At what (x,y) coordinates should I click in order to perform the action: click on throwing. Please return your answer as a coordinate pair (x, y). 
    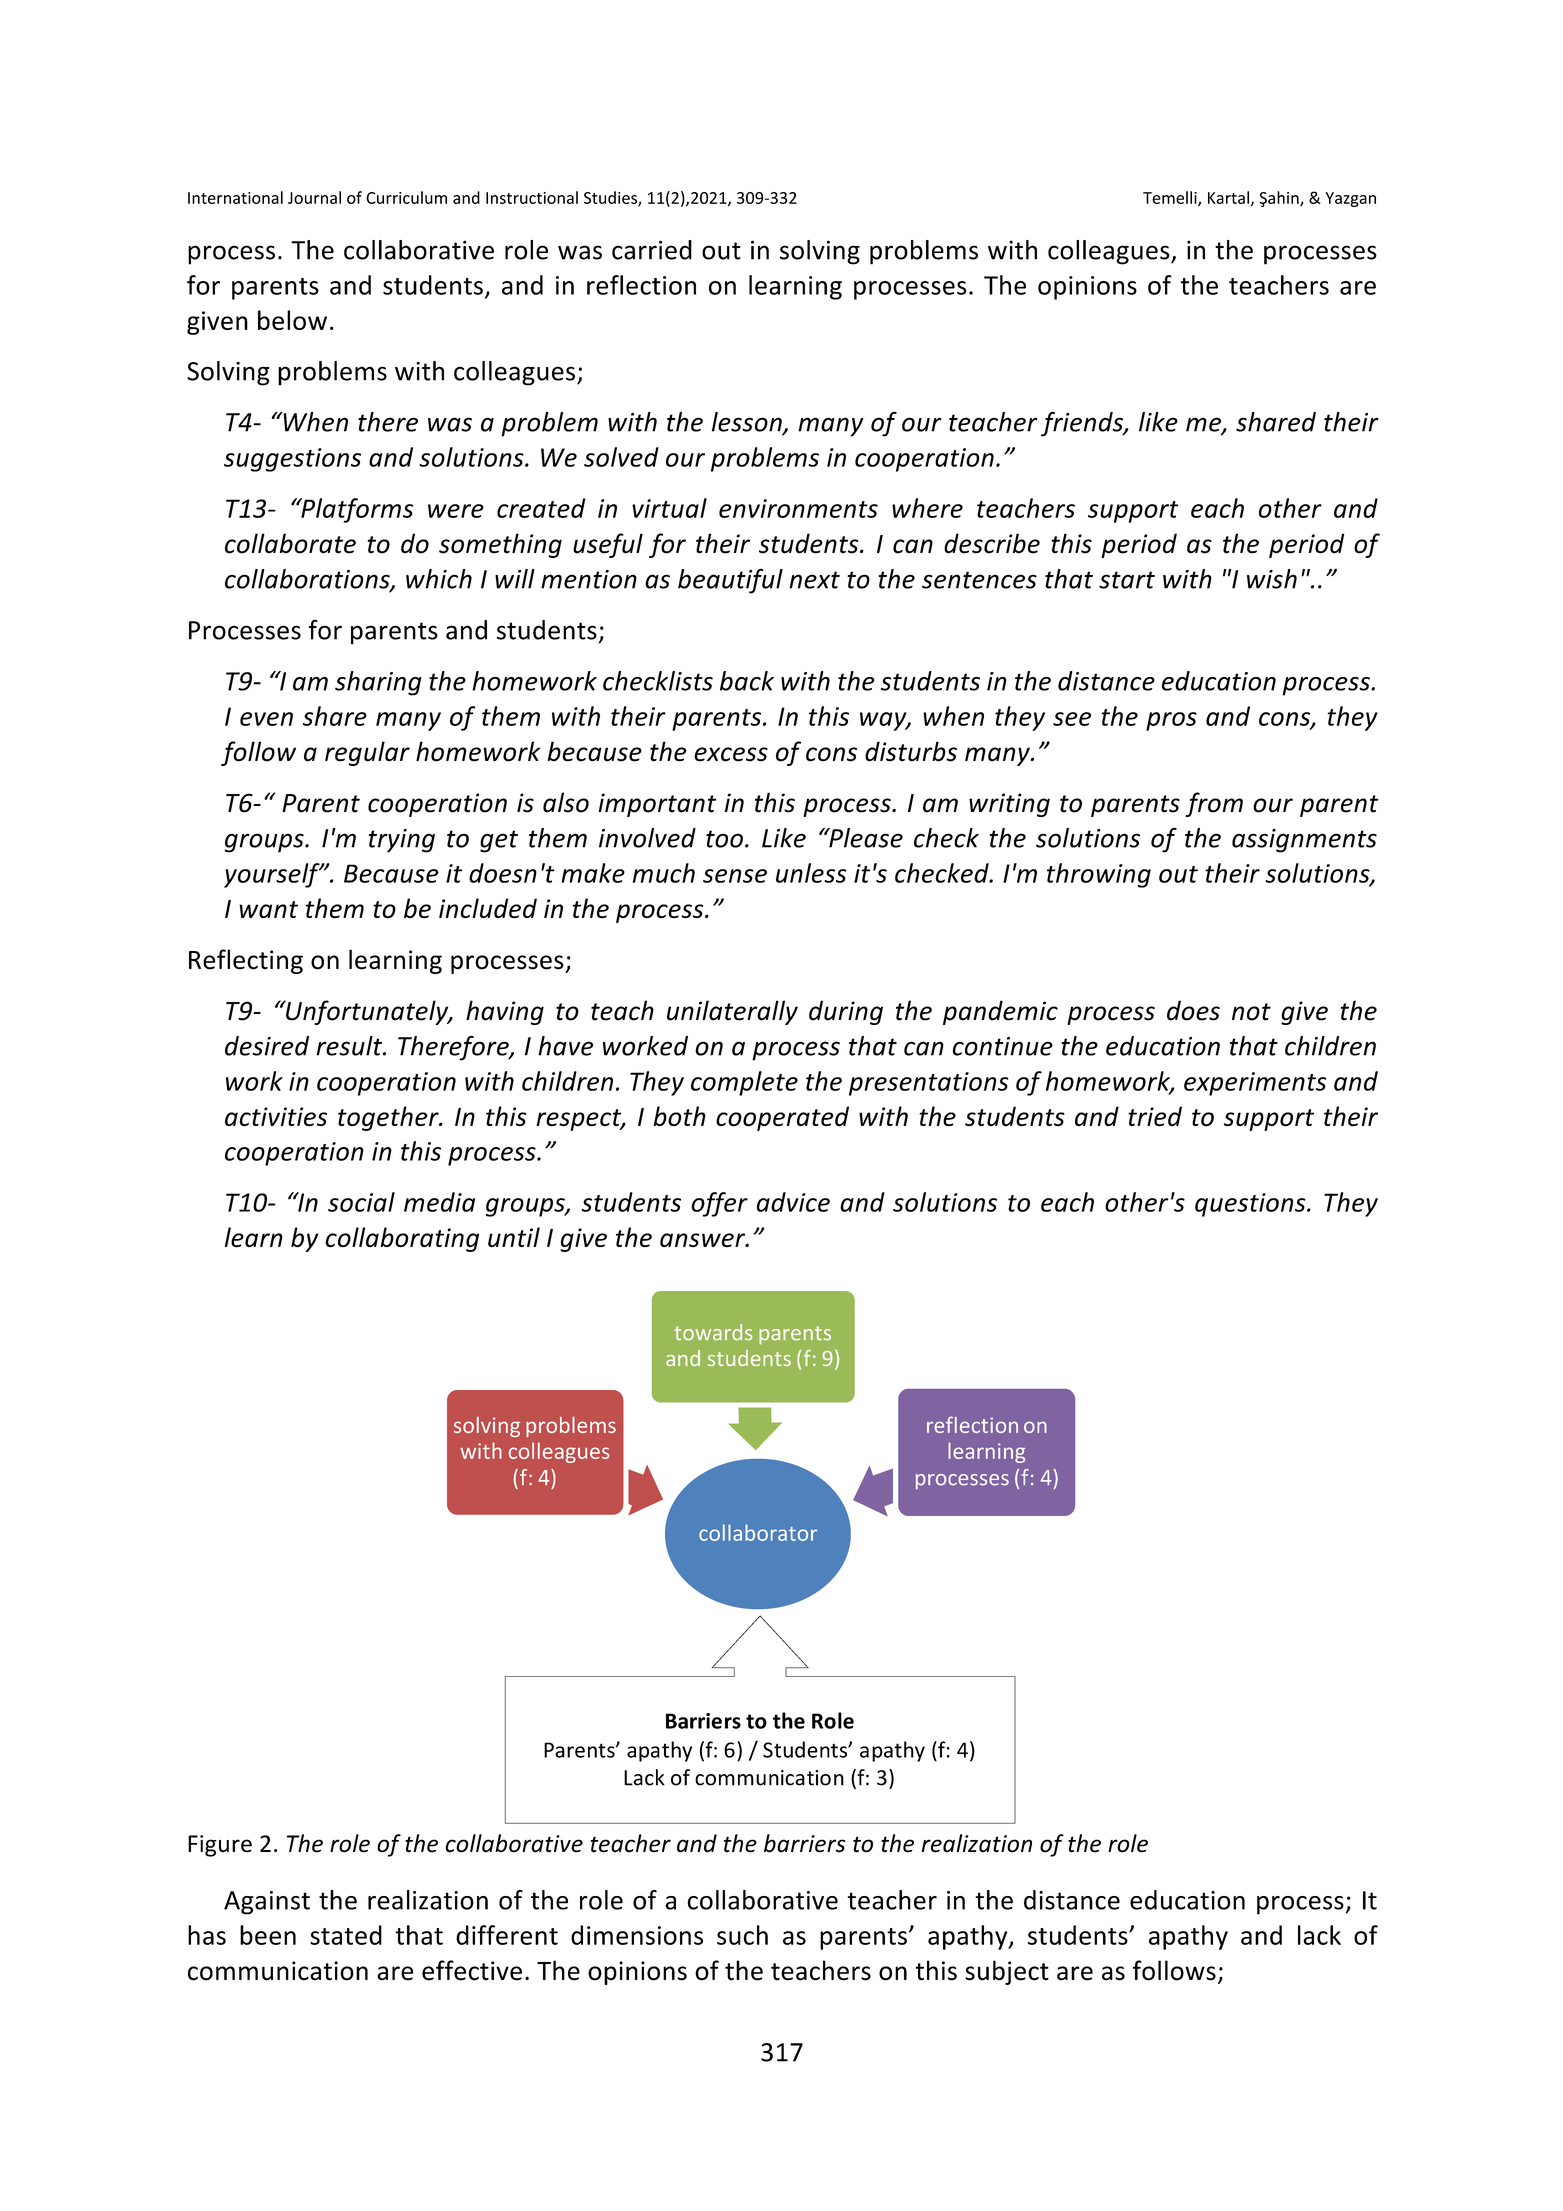
    Looking at the image, I should click on (1099, 875).
